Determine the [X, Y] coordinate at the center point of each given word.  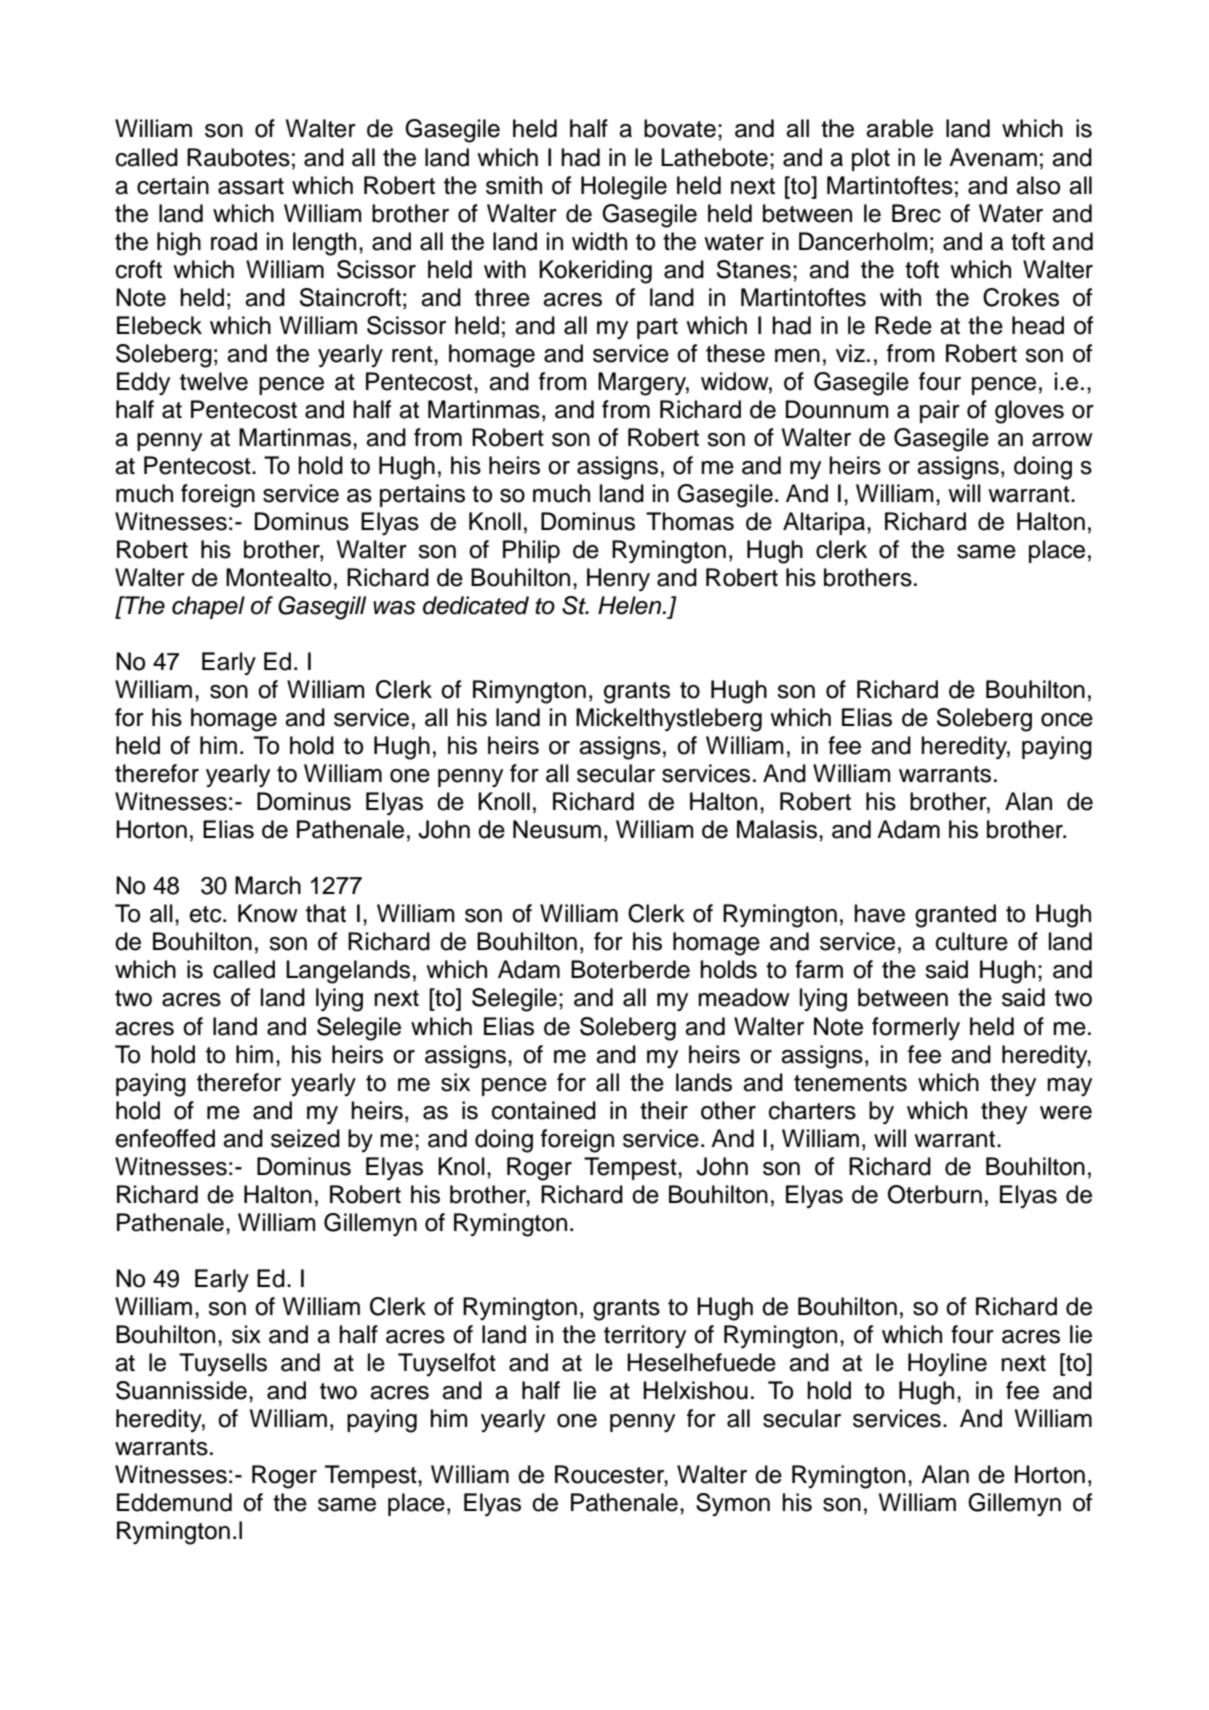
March [268, 885]
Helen [631, 605]
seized [305, 1138]
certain [173, 185]
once [1067, 720]
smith [514, 185]
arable [899, 128]
